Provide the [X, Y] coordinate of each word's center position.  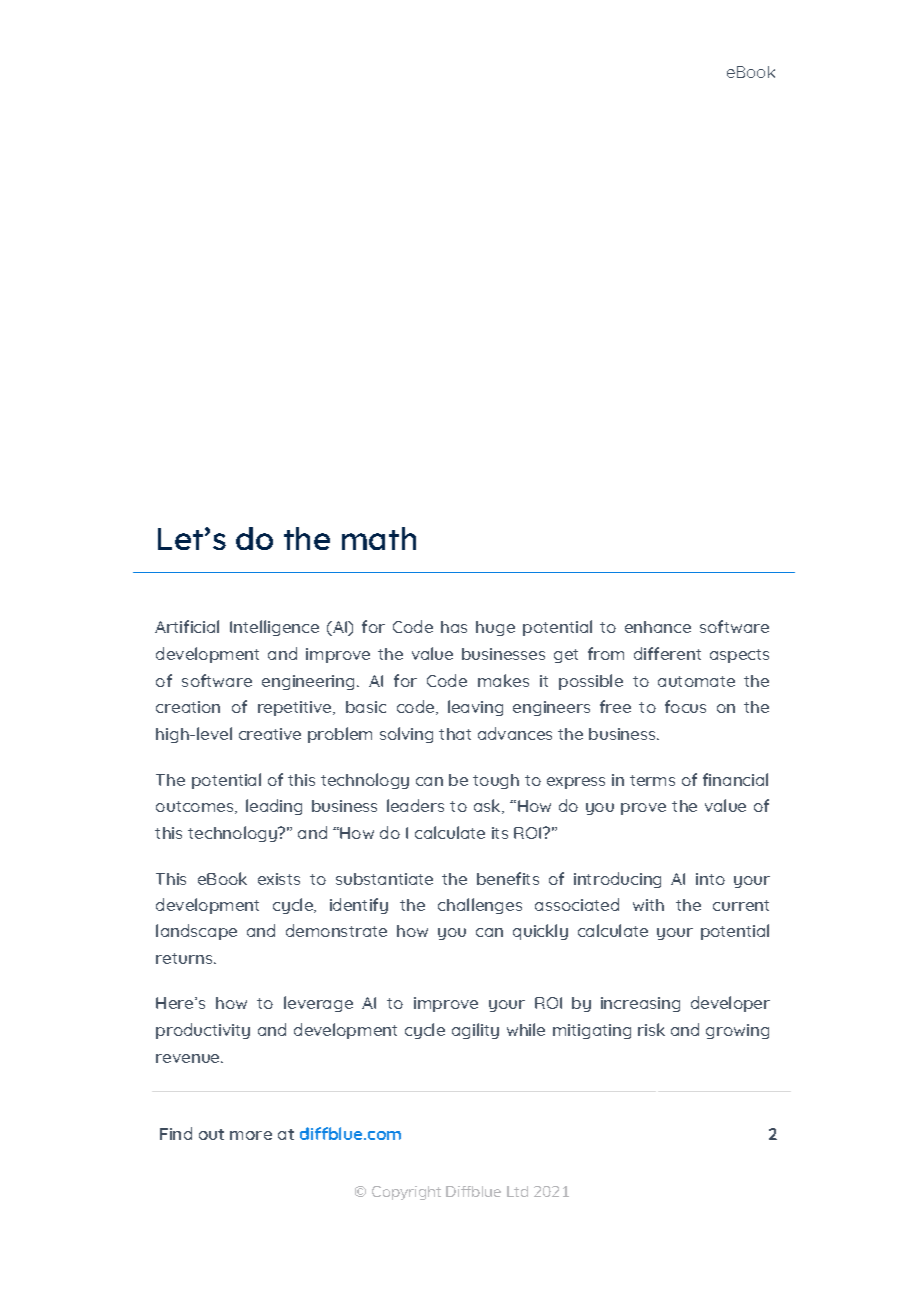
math [379, 538]
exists [279, 879]
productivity [203, 1031]
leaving [475, 708]
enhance [658, 627]
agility [475, 1031]
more [251, 1135]
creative [270, 734]
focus [685, 706]
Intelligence [274, 628]
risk [651, 1029]
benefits [508, 878]
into [710, 879]
